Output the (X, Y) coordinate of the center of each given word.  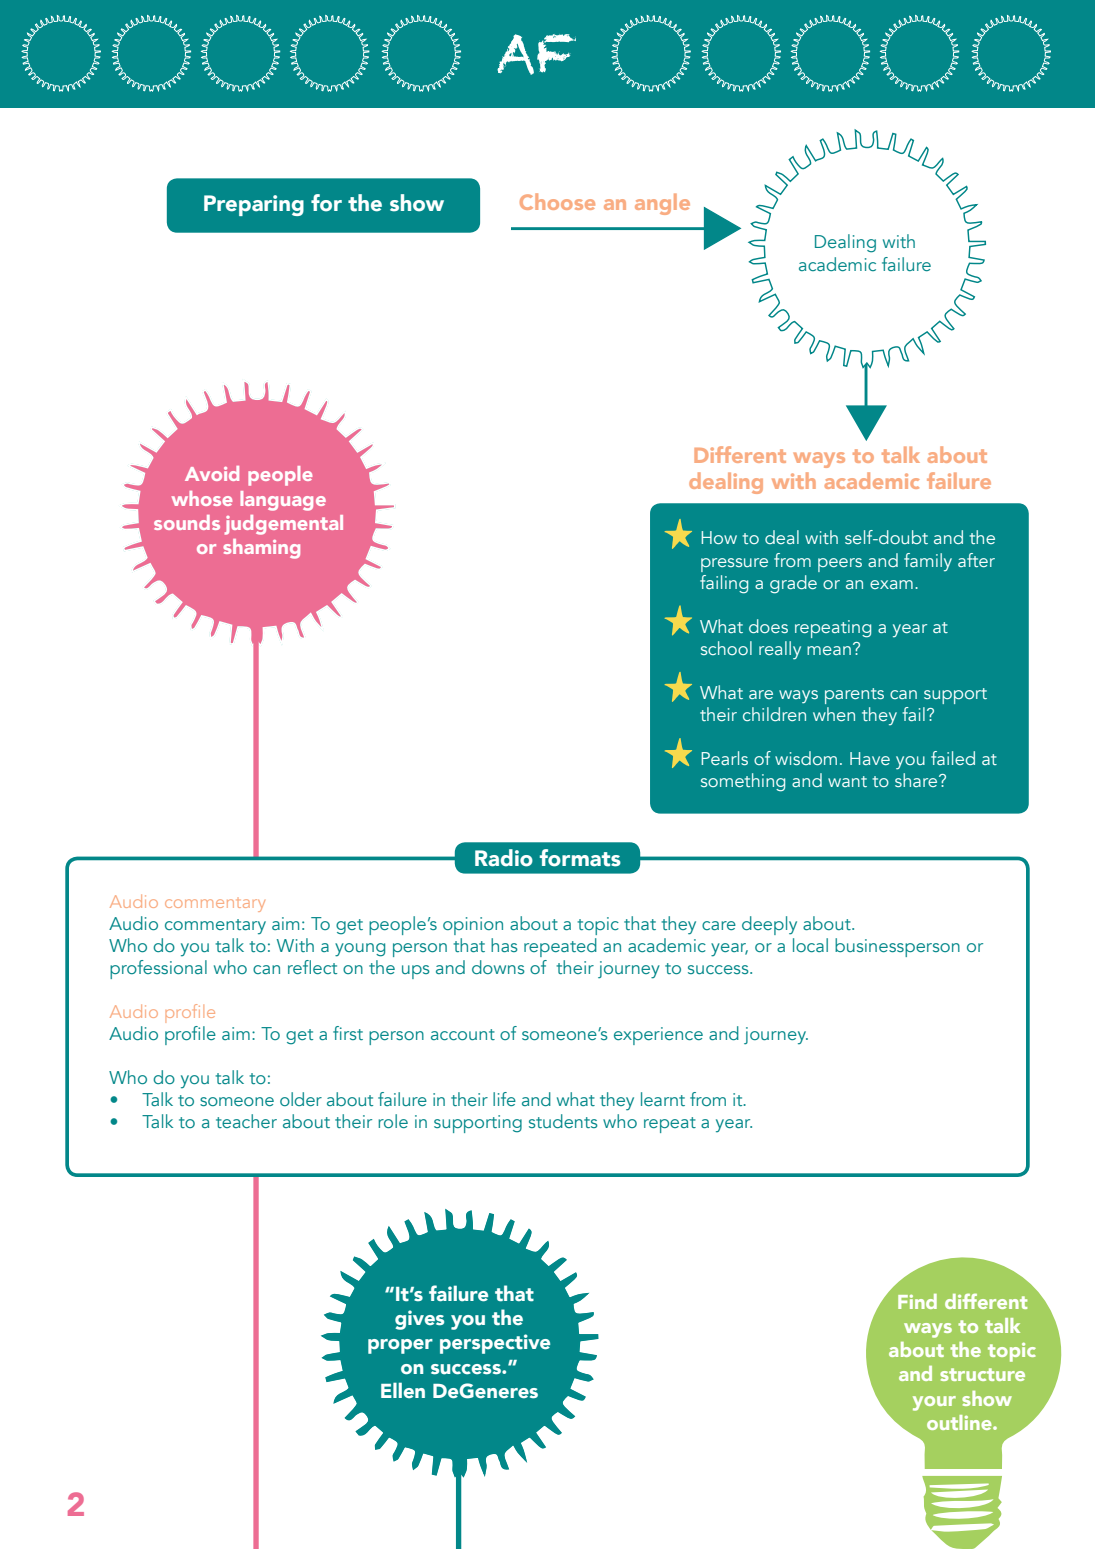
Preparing (254, 205)
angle (662, 204)
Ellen (403, 1390)
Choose (557, 201)
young (360, 950)
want (847, 781)
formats (580, 858)
